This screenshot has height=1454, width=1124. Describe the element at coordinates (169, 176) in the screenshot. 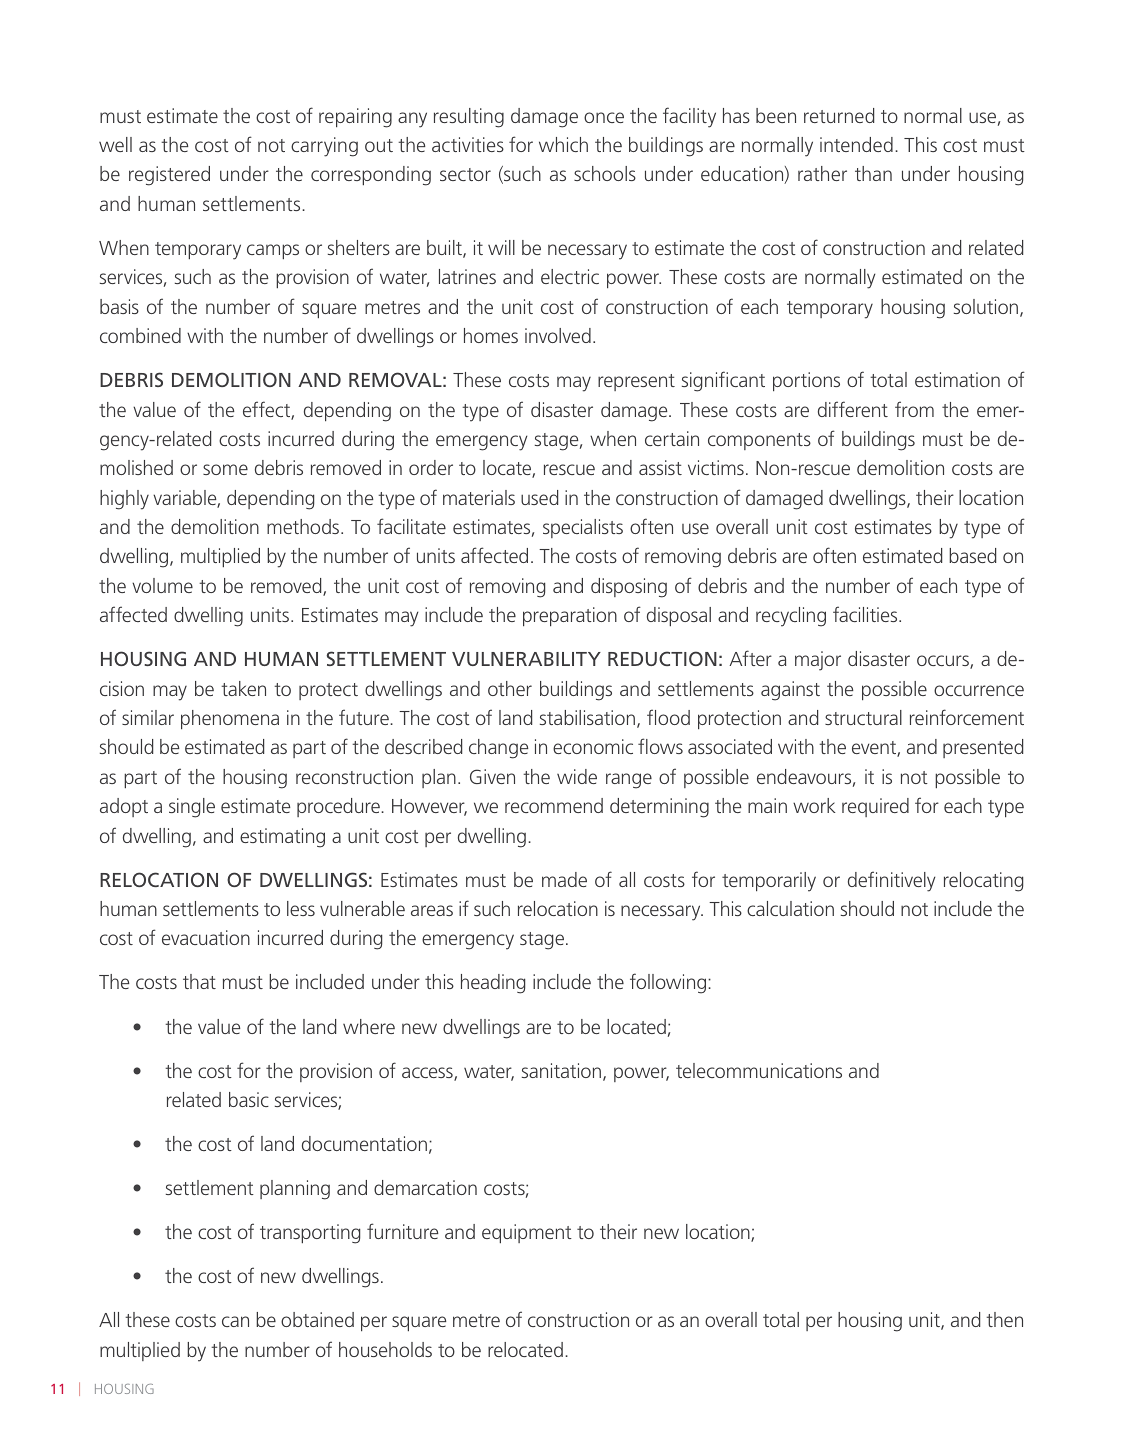

I see `registered` at that location.
